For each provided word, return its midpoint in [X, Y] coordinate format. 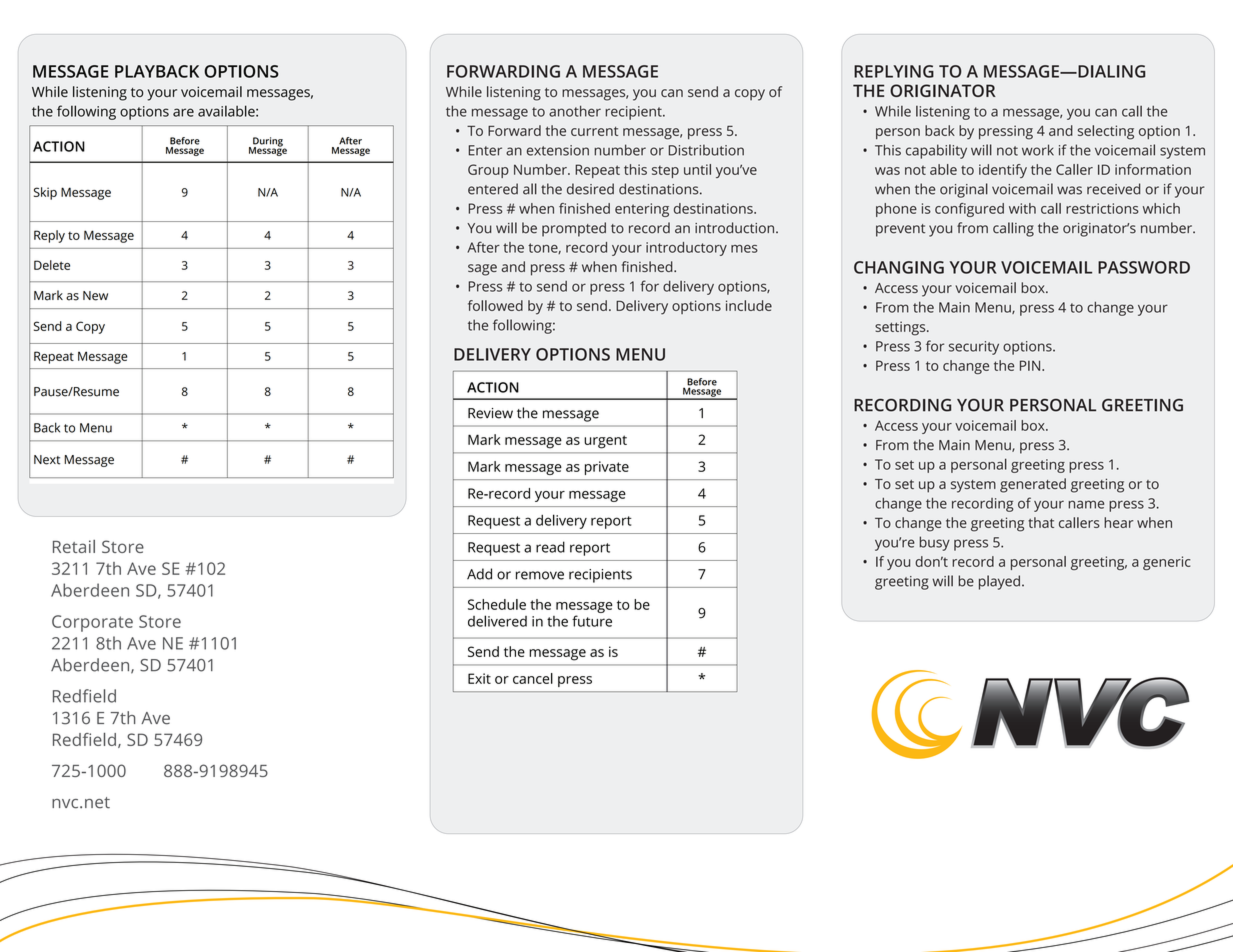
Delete [52, 265]
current [594, 131]
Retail [74, 546]
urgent [605, 442]
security [974, 348]
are [183, 112]
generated [1033, 485]
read [550, 547]
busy [934, 543]
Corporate [92, 623]
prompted [574, 229]
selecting [1106, 132]
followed [495, 305]
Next [47, 460]
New [95, 296]
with [1022, 208]
